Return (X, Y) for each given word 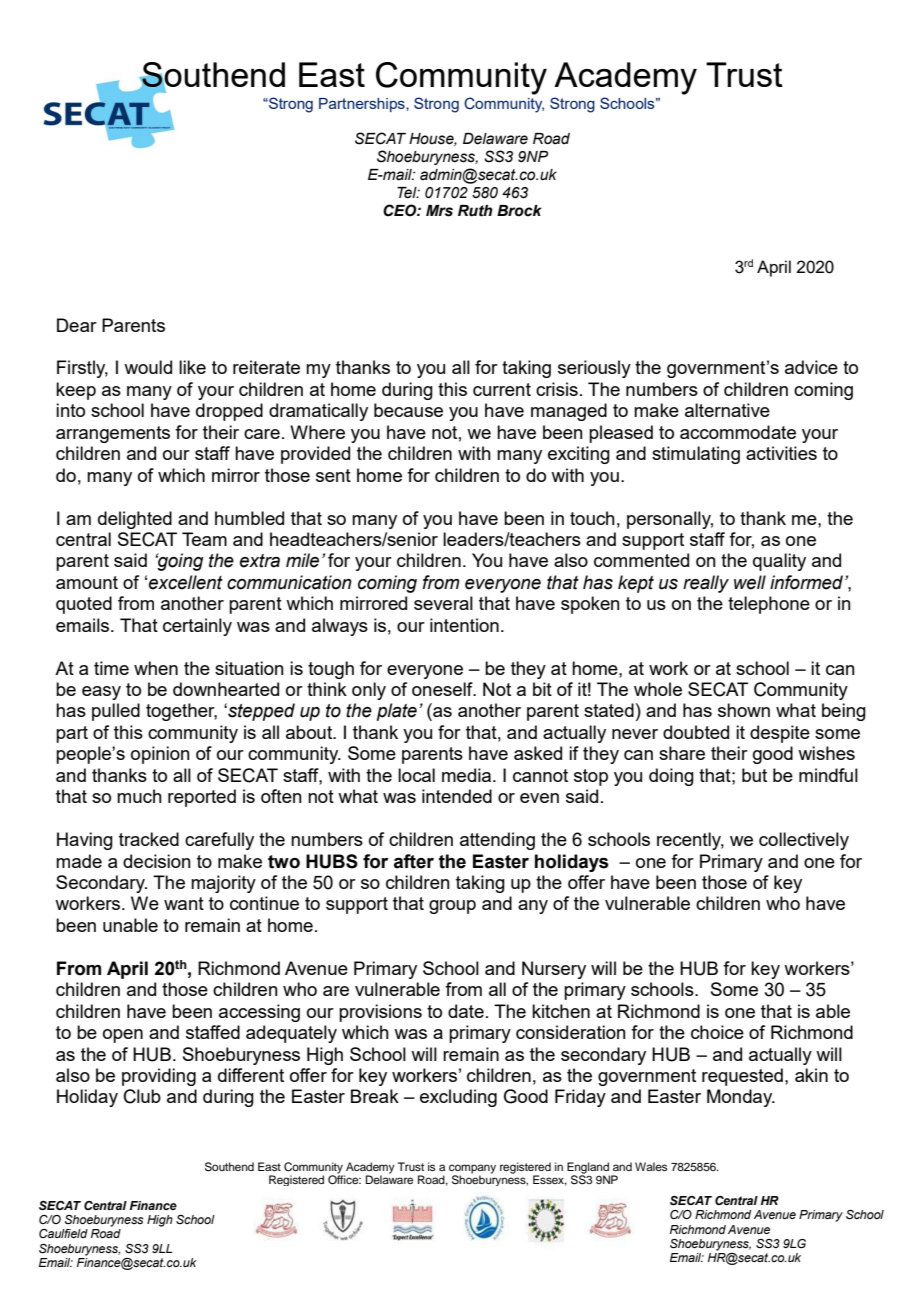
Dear (77, 325)
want (184, 903)
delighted (135, 520)
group (452, 907)
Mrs (439, 211)
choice (717, 1032)
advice (811, 367)
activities (781, 453)
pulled (116, 712)
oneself (443, 689)
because (408, 410)
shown (744, 710)
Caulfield (63, 1233)
